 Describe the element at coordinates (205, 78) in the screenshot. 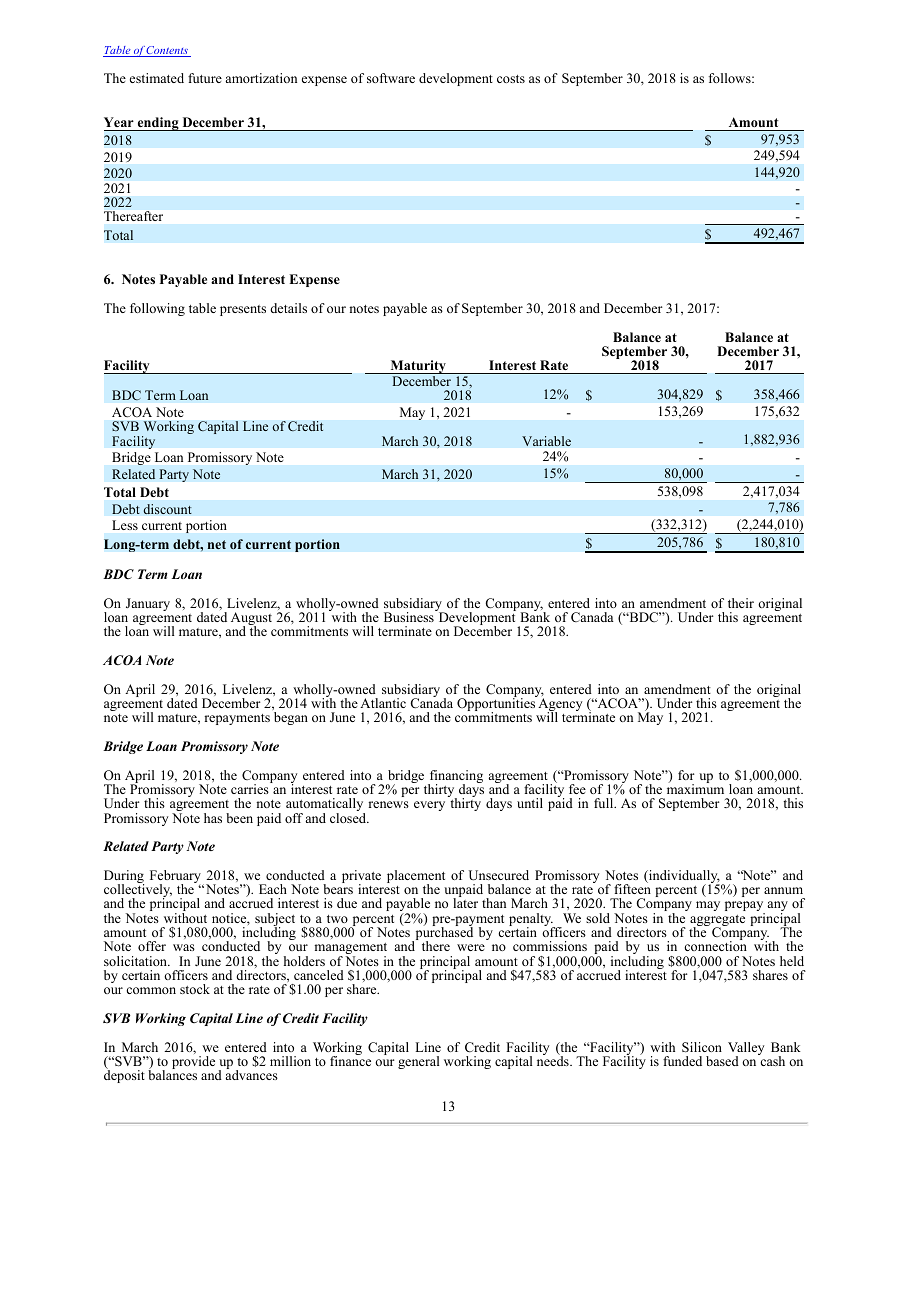

I see `future` at that location.
